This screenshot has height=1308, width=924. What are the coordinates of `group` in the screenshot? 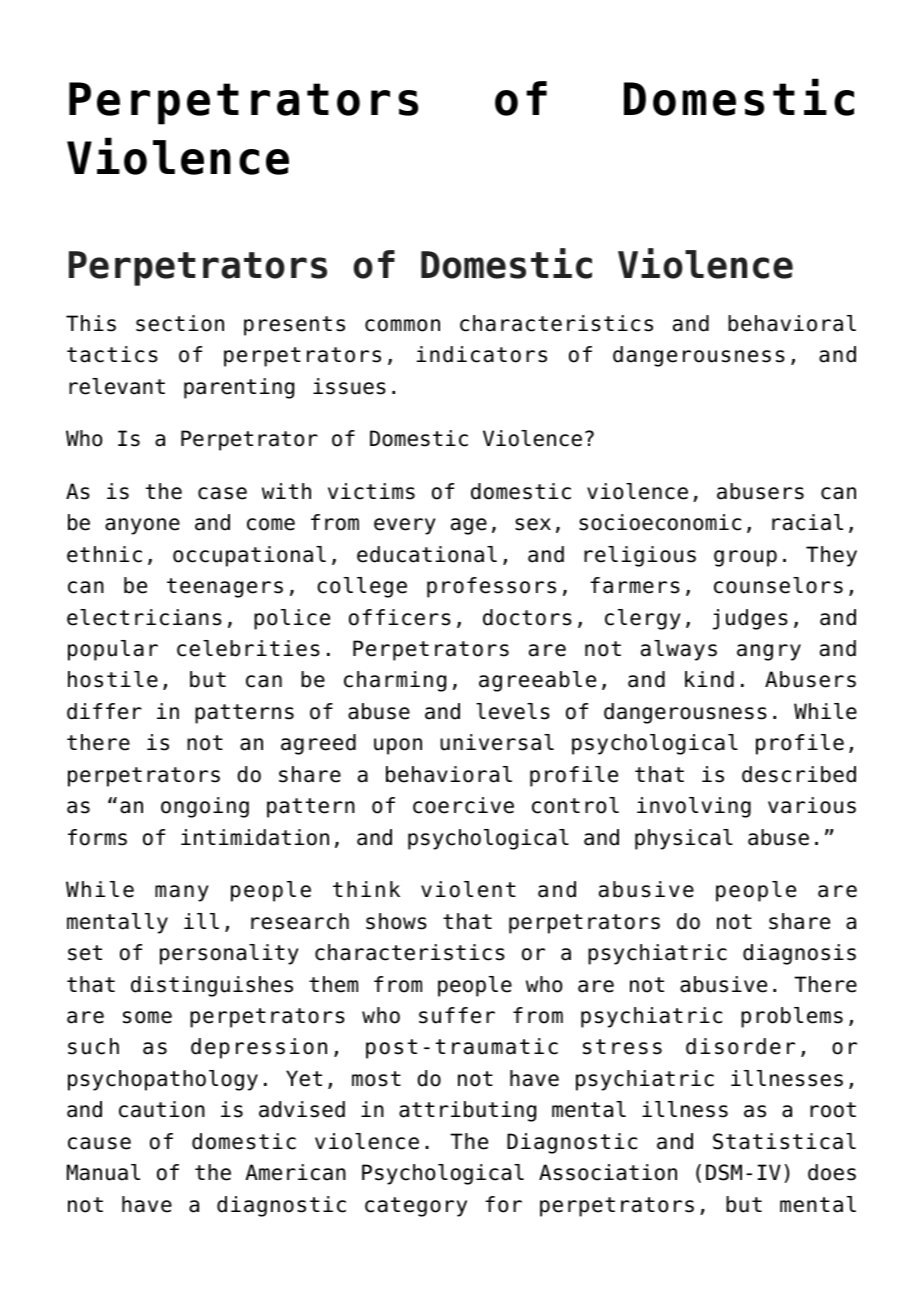 It's located at (745, 558).
